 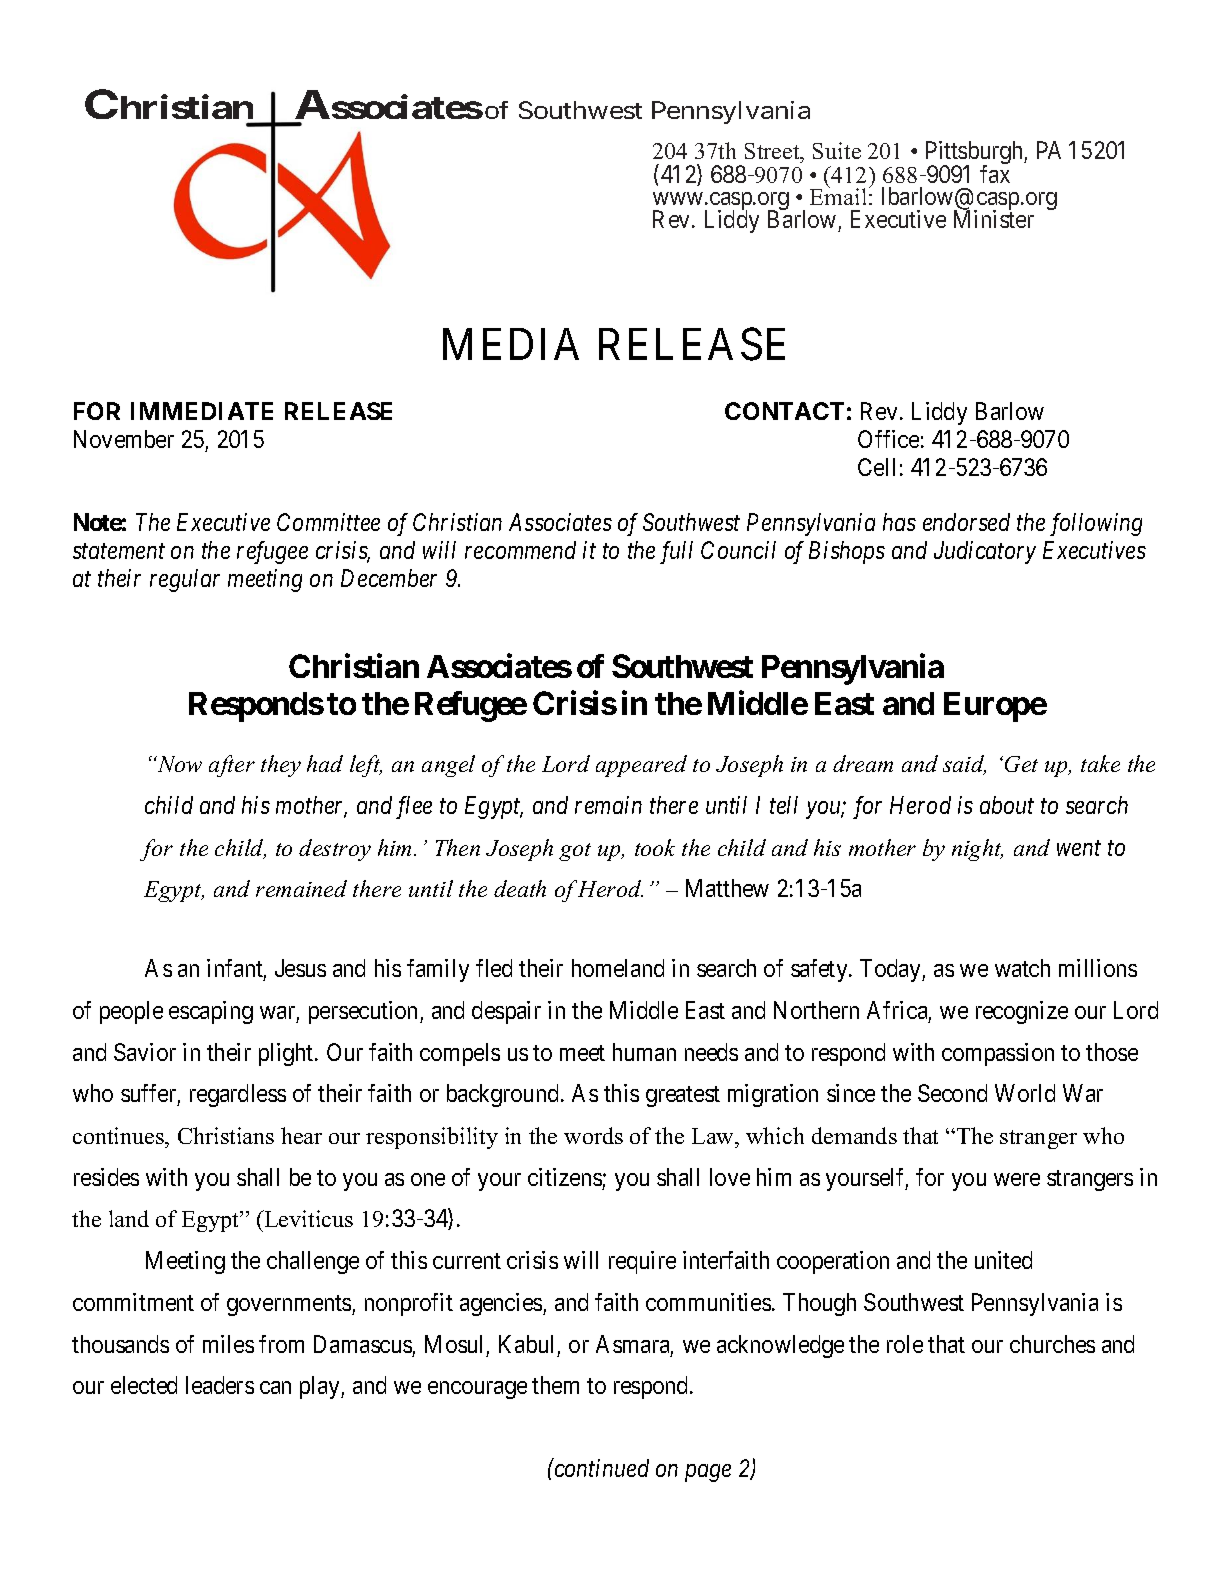 What do you see at coordinates (773, 153) in the screenshot?
I see `Street` at bounding box center [773, 153].
